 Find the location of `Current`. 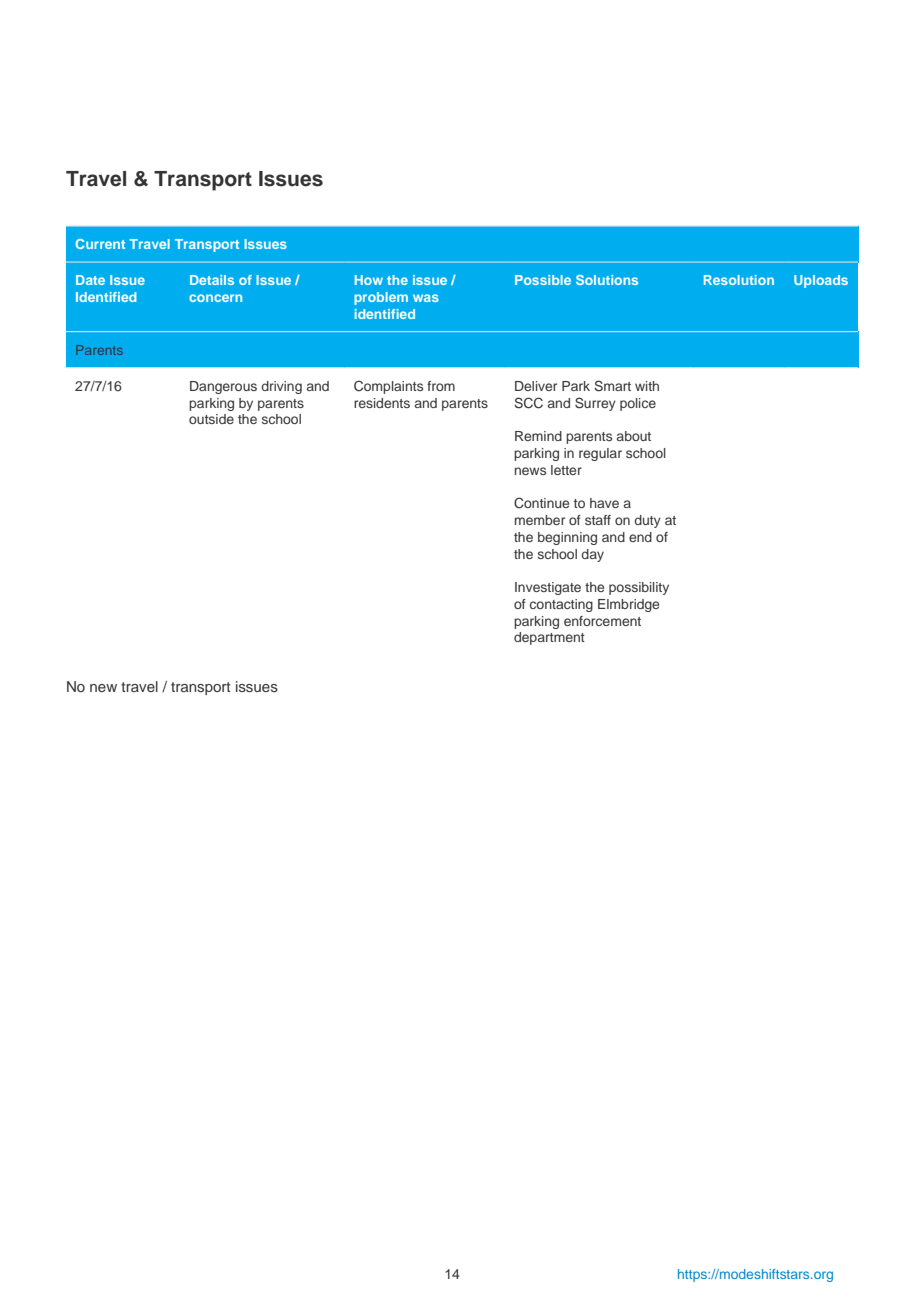

Current is located at coordinates (100, 244).
